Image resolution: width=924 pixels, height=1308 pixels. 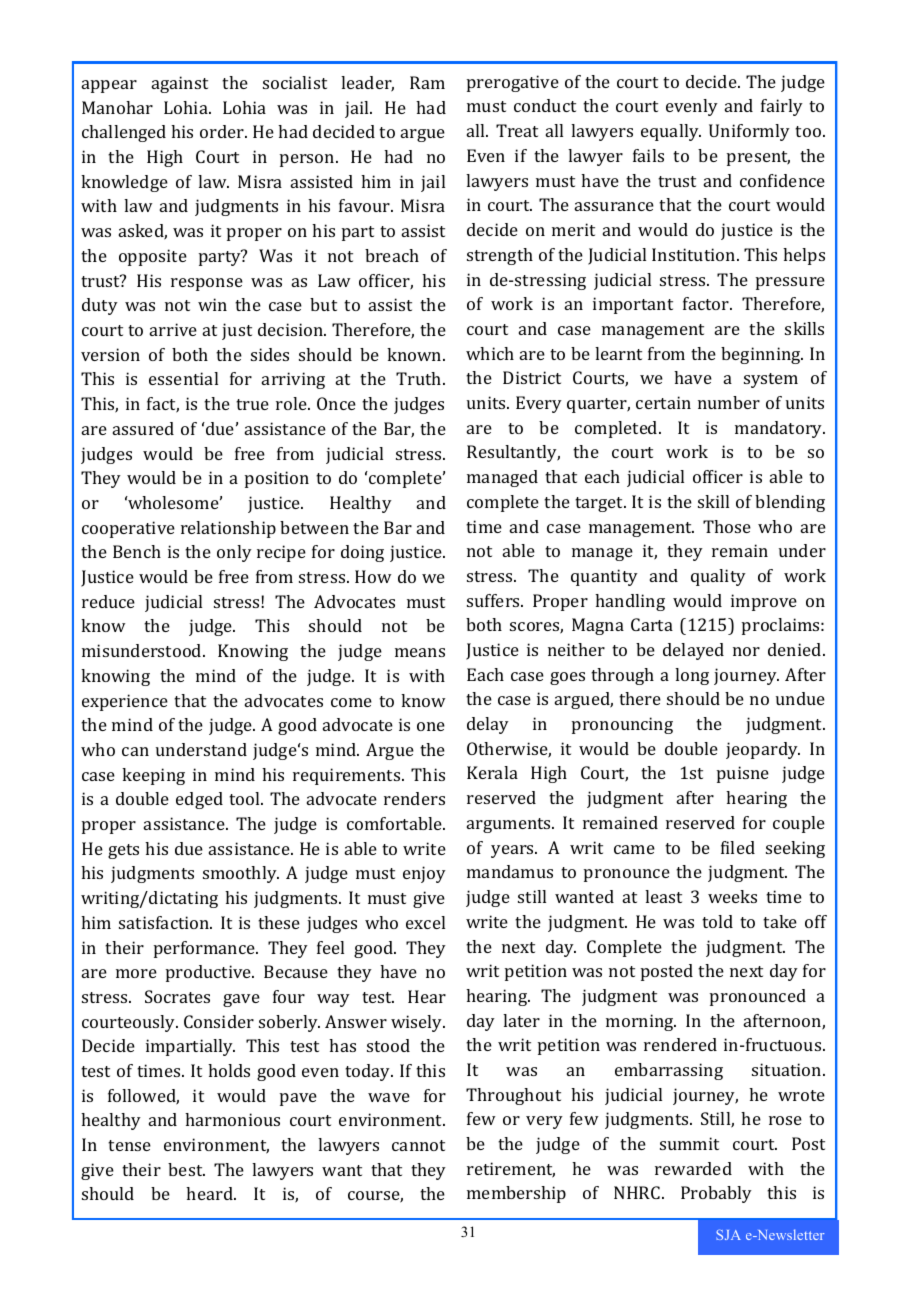 I want to click on Probably, so click(x=716, y=1194).
